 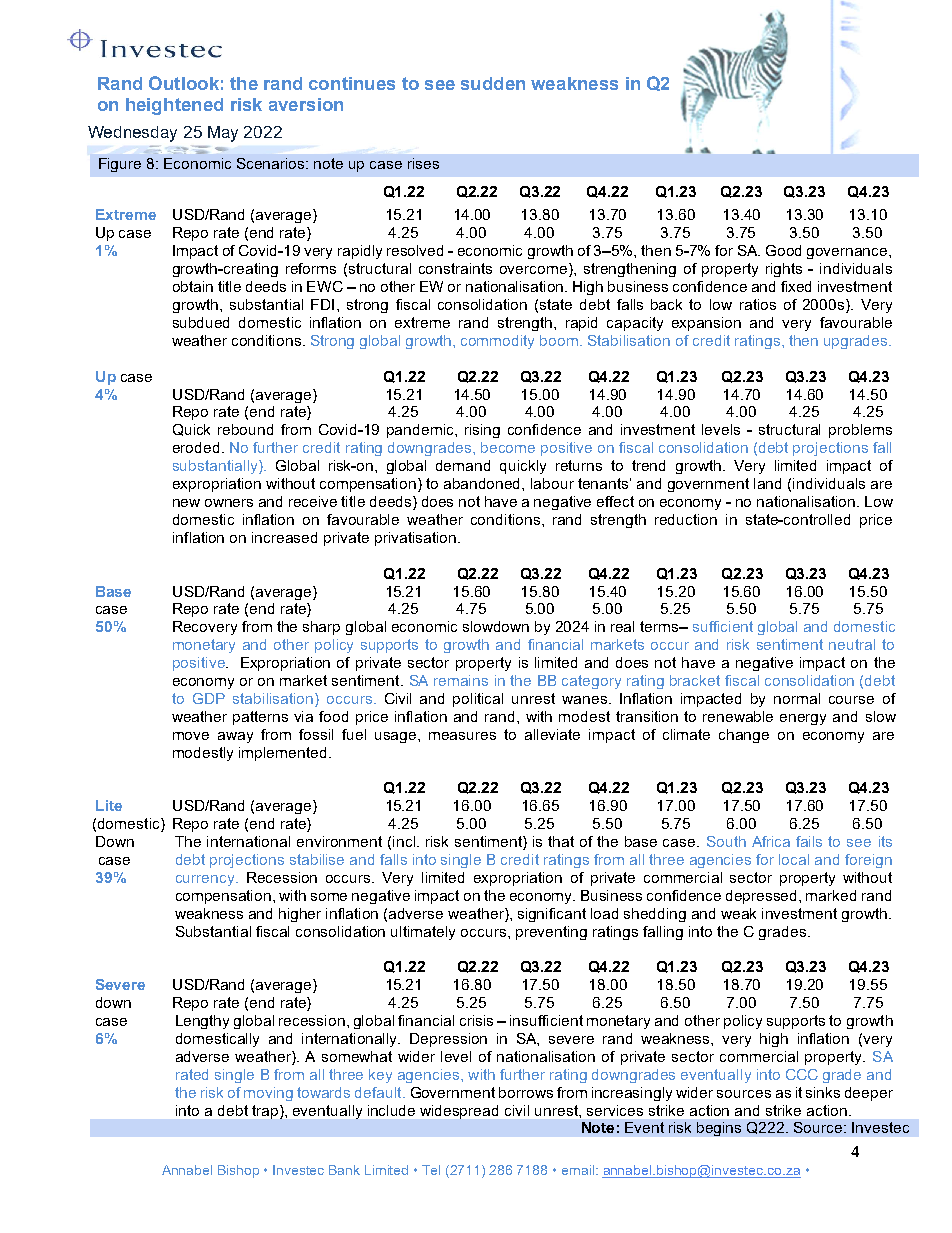 I want to click on sudden, so click(x=493, y=83).
